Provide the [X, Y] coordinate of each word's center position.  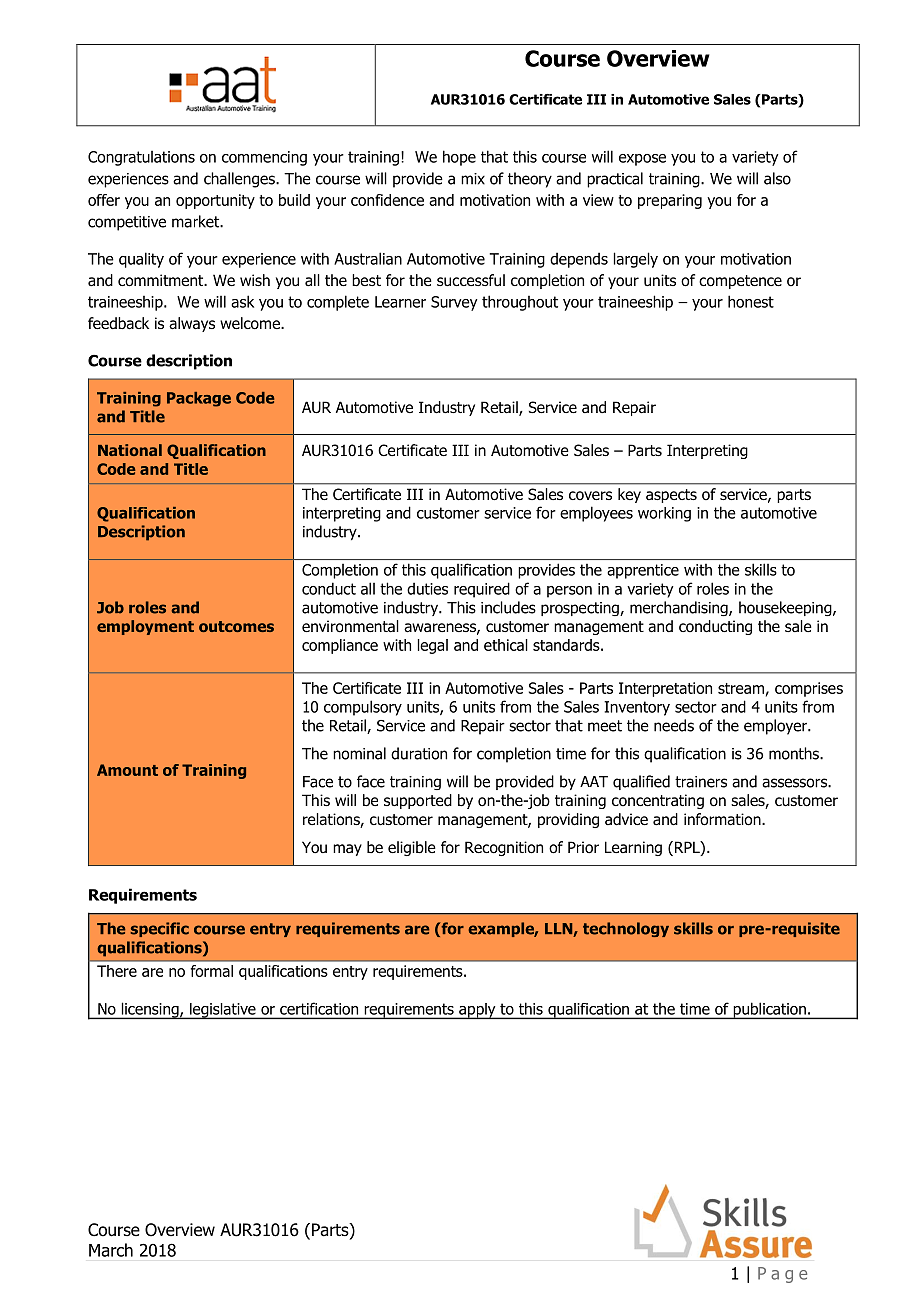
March [111, 1250]
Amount [127, 770]
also [777, 178]
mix [473, 179]
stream [741, 688]
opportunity [215, 201]
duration [419, 753]
